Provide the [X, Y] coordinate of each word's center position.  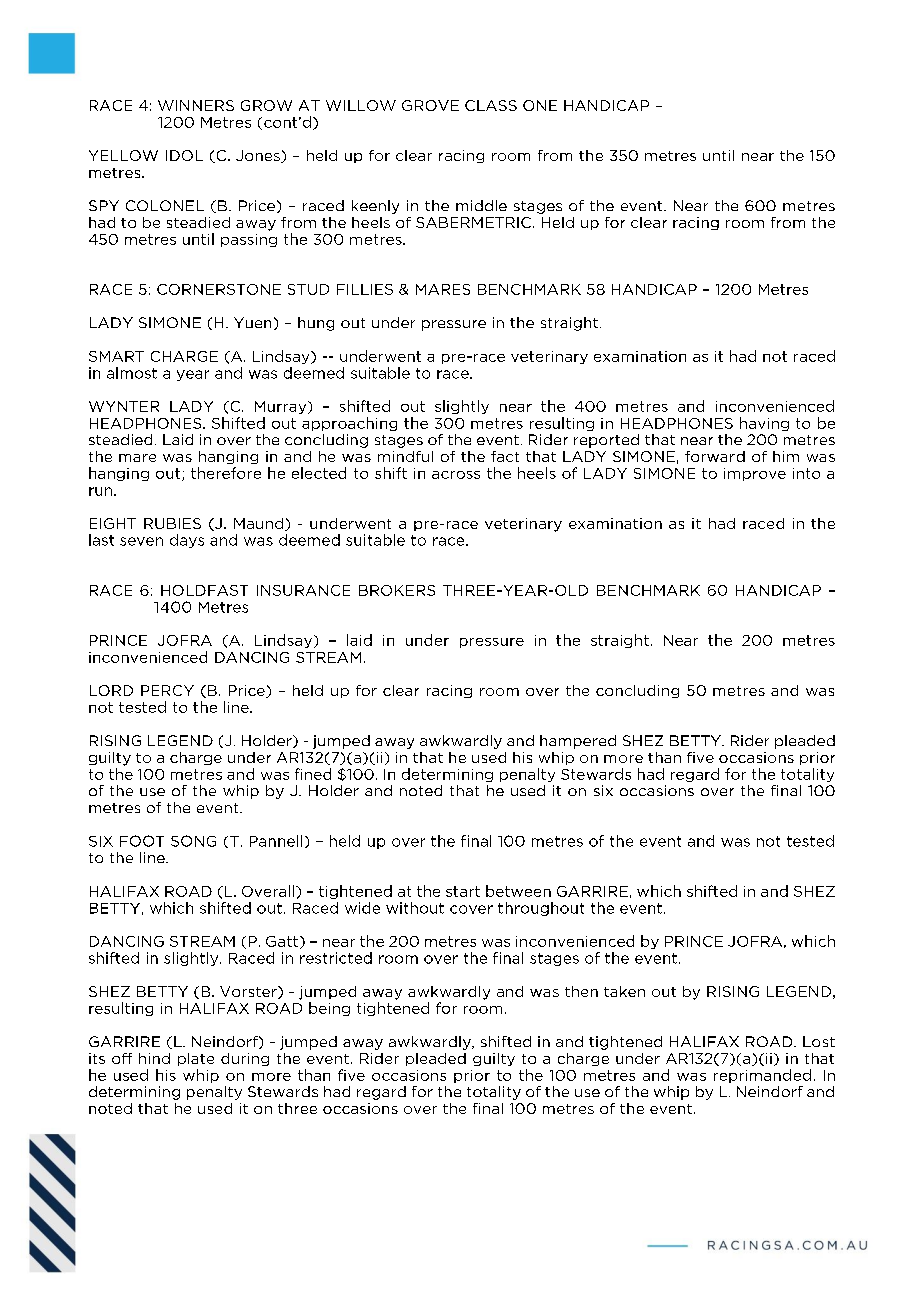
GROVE [430, 105]
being [329, 1009]
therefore [226, 473]
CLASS [491, 105]
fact [505, 456]
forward [715, 456]
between [518, 891]
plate [196, 1059]
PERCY [167, 690]
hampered [578, 742]
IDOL [184, 155]
